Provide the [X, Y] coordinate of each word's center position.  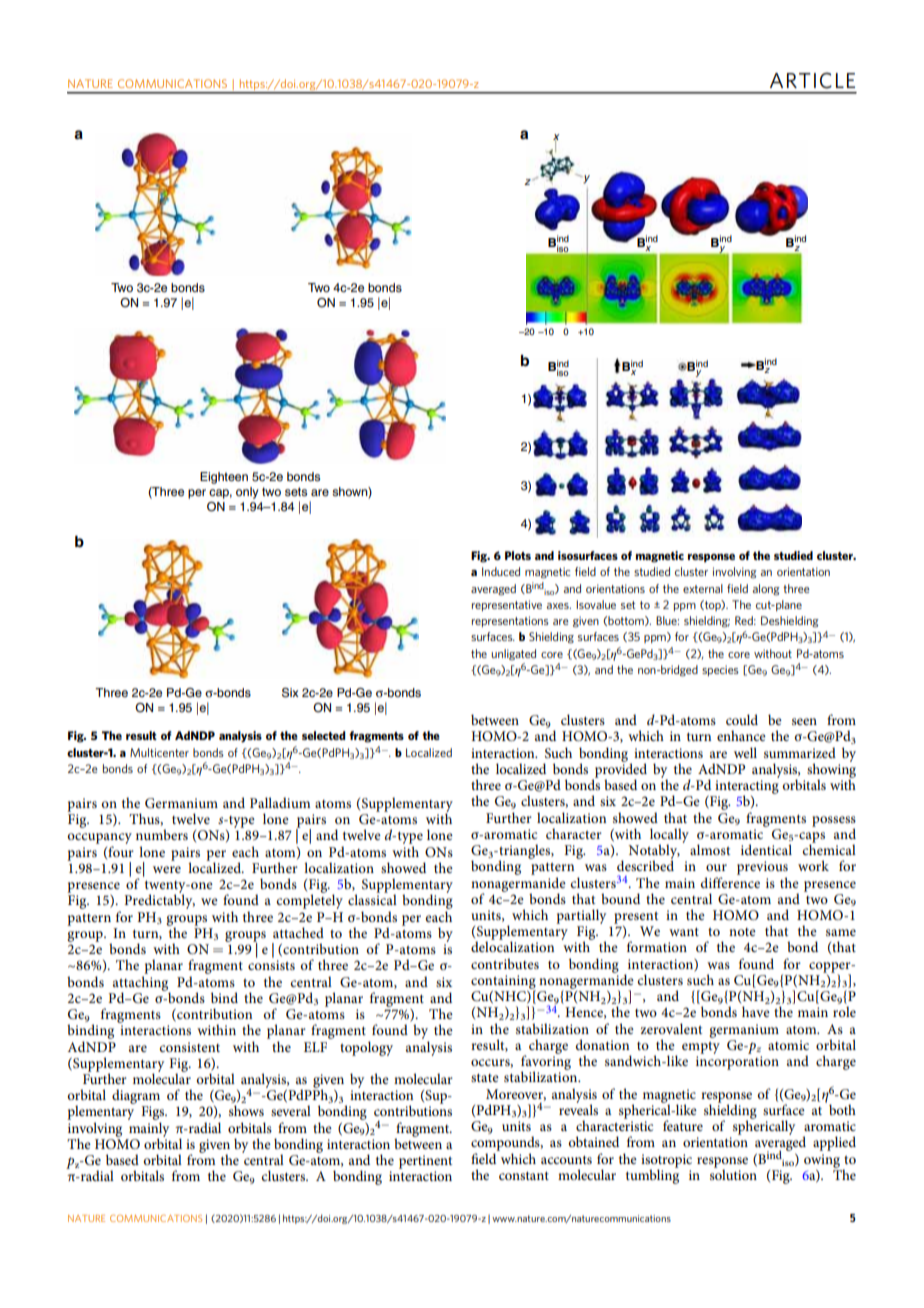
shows [246, 1110]
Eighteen [224, 478]
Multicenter [159, 752]
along [766, 590]
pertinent [425, 1162]
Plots [518, 555]
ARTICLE [812, 80]
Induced [501, 571]
